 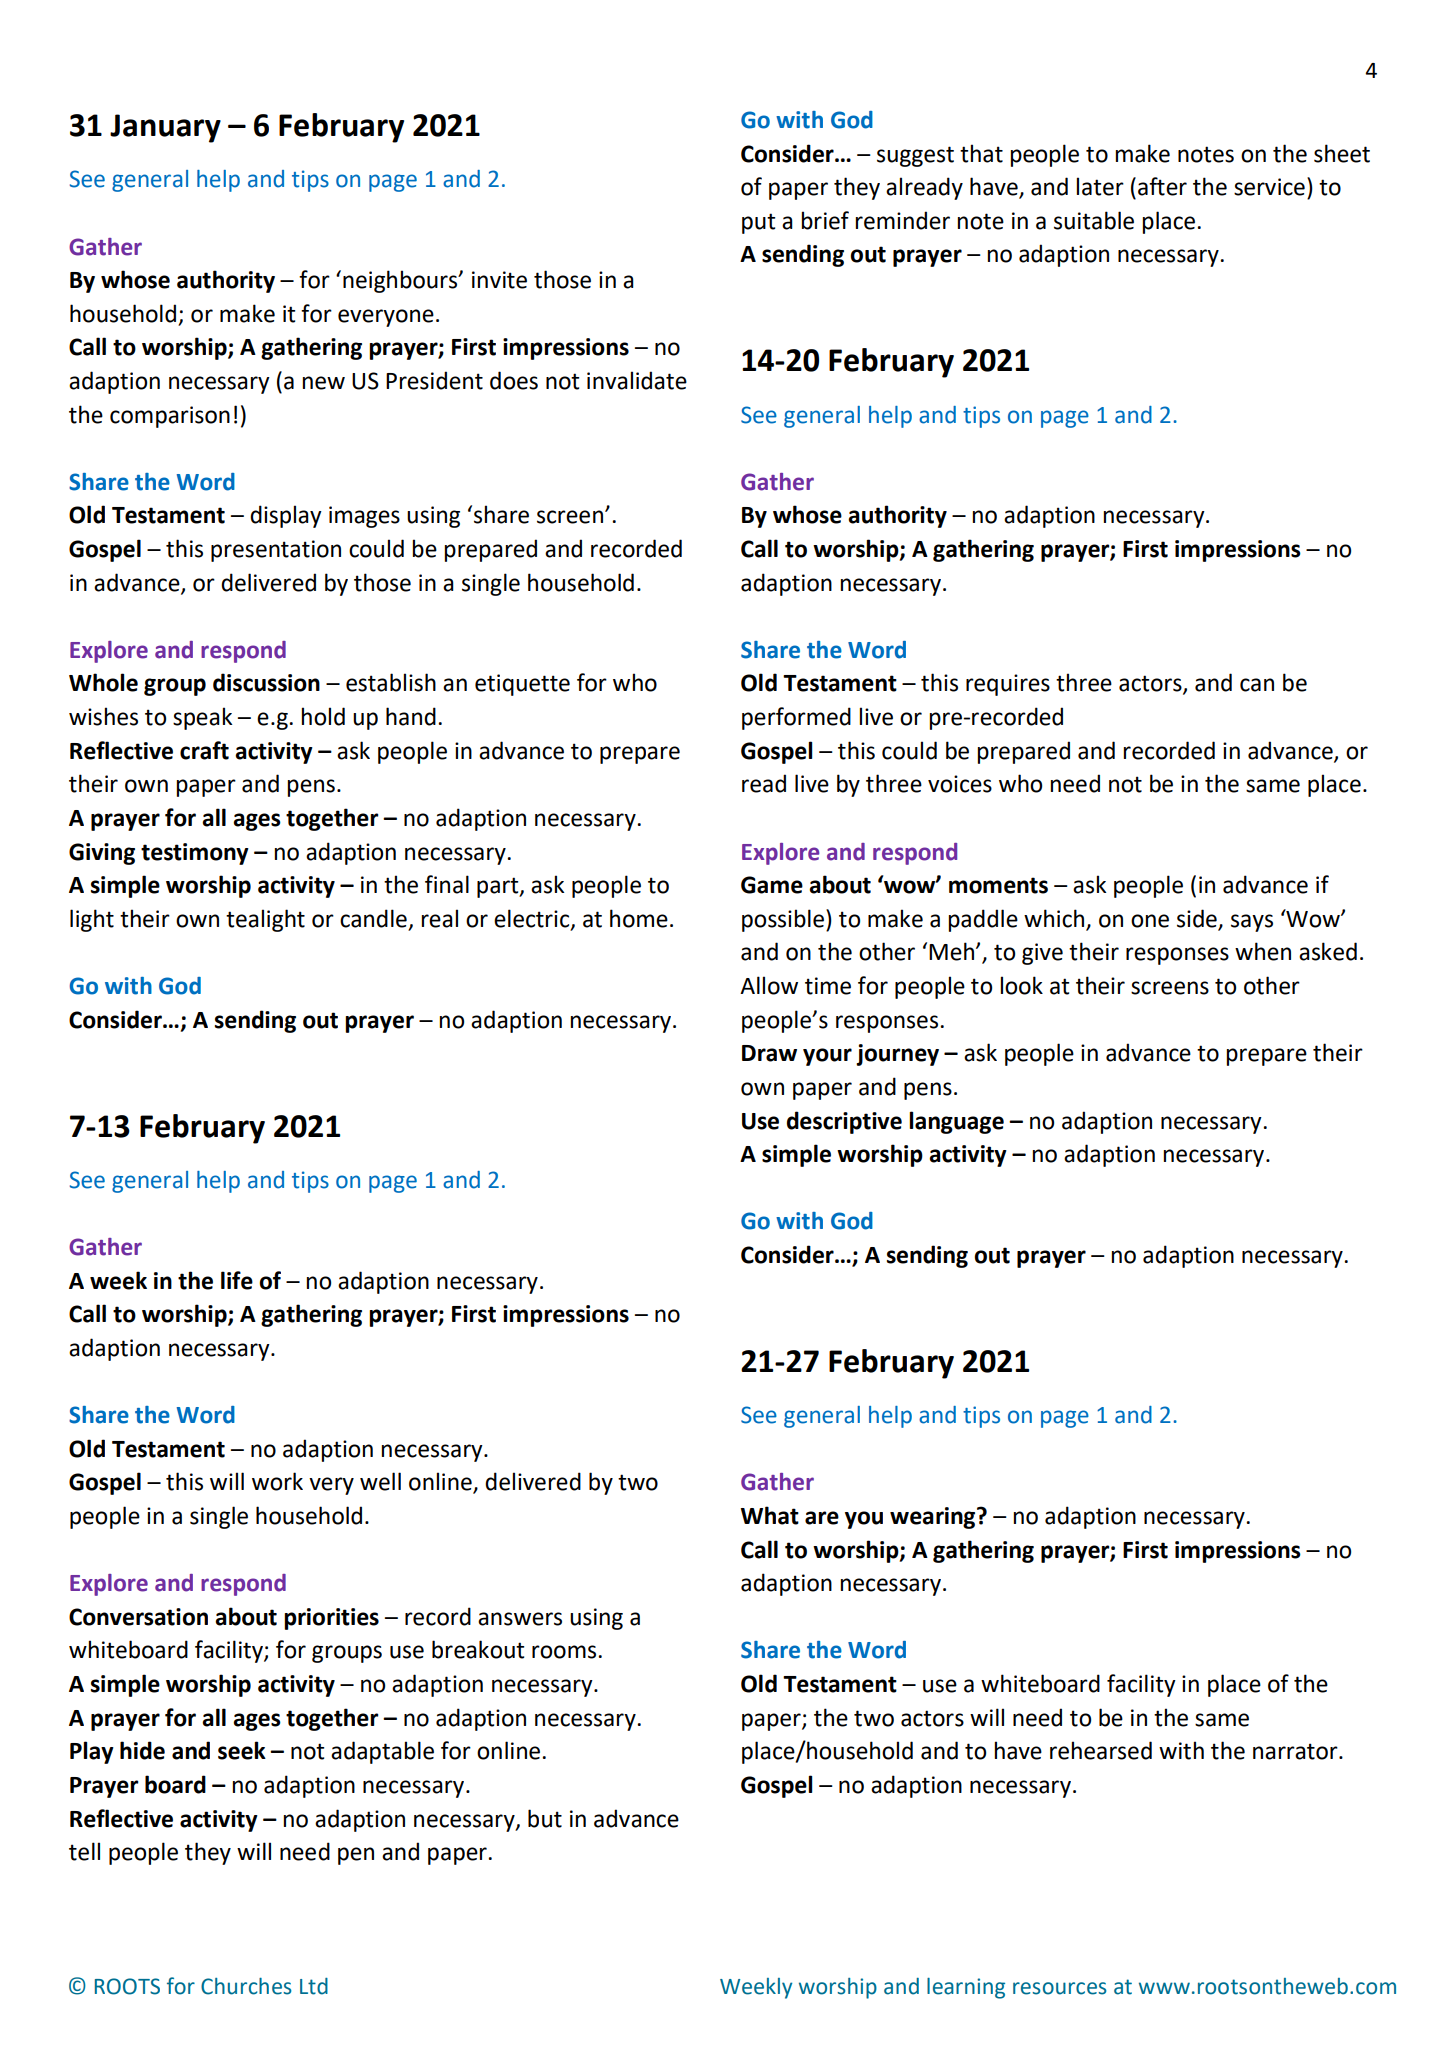 I want to click on January, so click(x=165, y=128).
